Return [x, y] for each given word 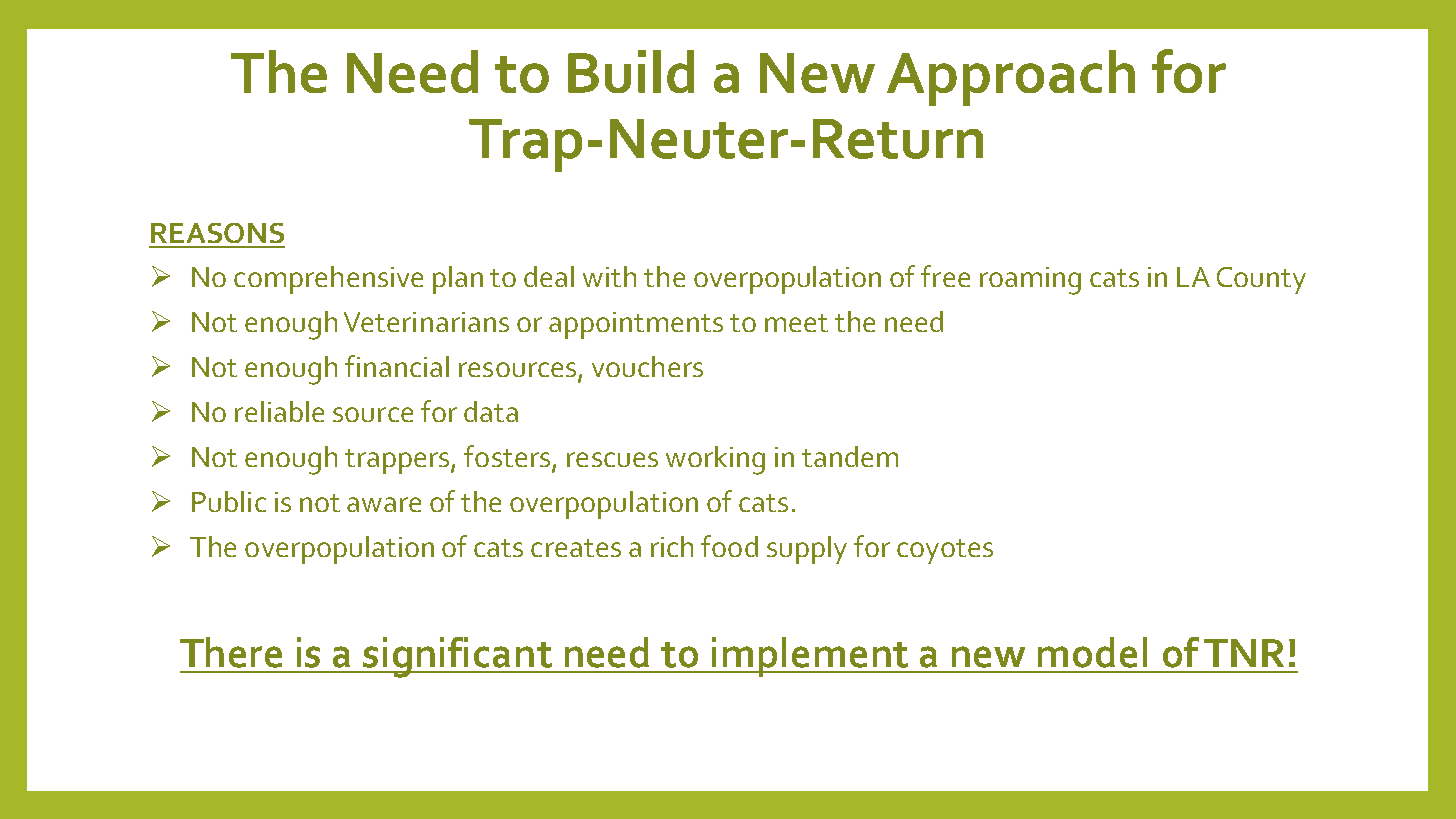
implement [811, 657]
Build [631, 71]
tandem [850, 456]
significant [458, 657]
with [609, 276]
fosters [507, 456]
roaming [1030, 281]
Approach [1011, 78]
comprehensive [328, 280]
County [1261, 280]
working [715, 460]
